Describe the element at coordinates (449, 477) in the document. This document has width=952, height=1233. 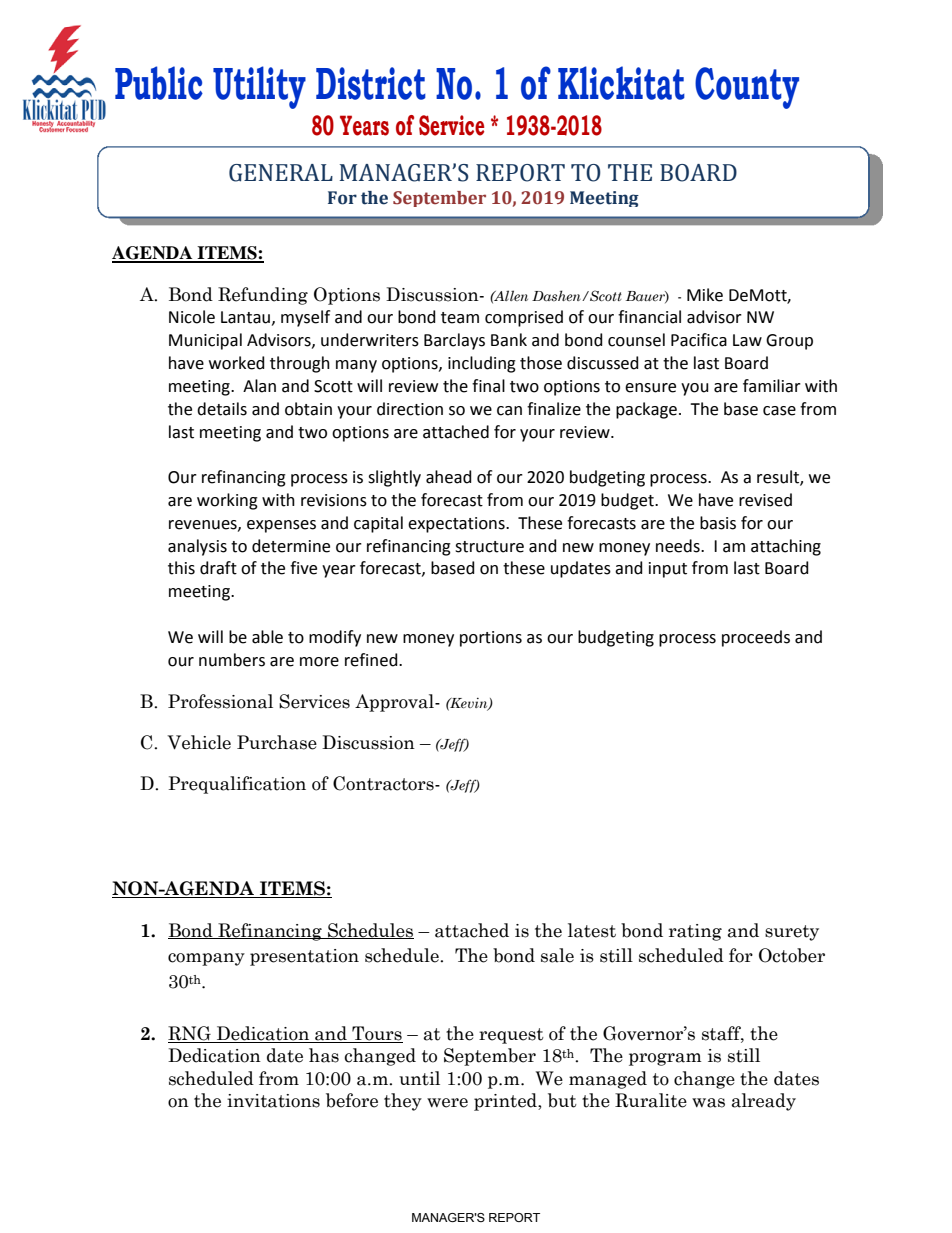
I see `ahead` at that location.
